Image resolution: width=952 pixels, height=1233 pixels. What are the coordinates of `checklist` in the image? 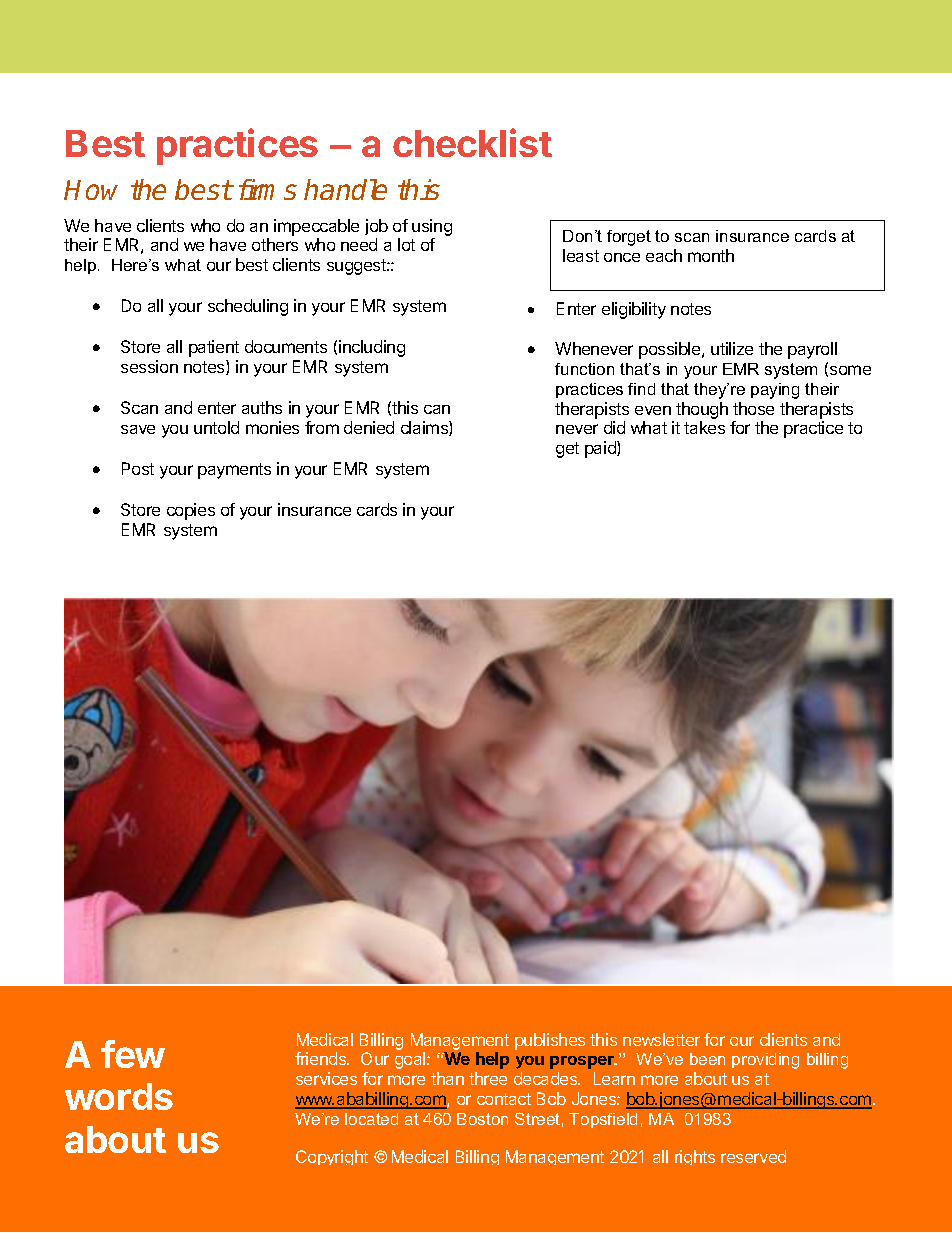 It's located at (472, 142).
